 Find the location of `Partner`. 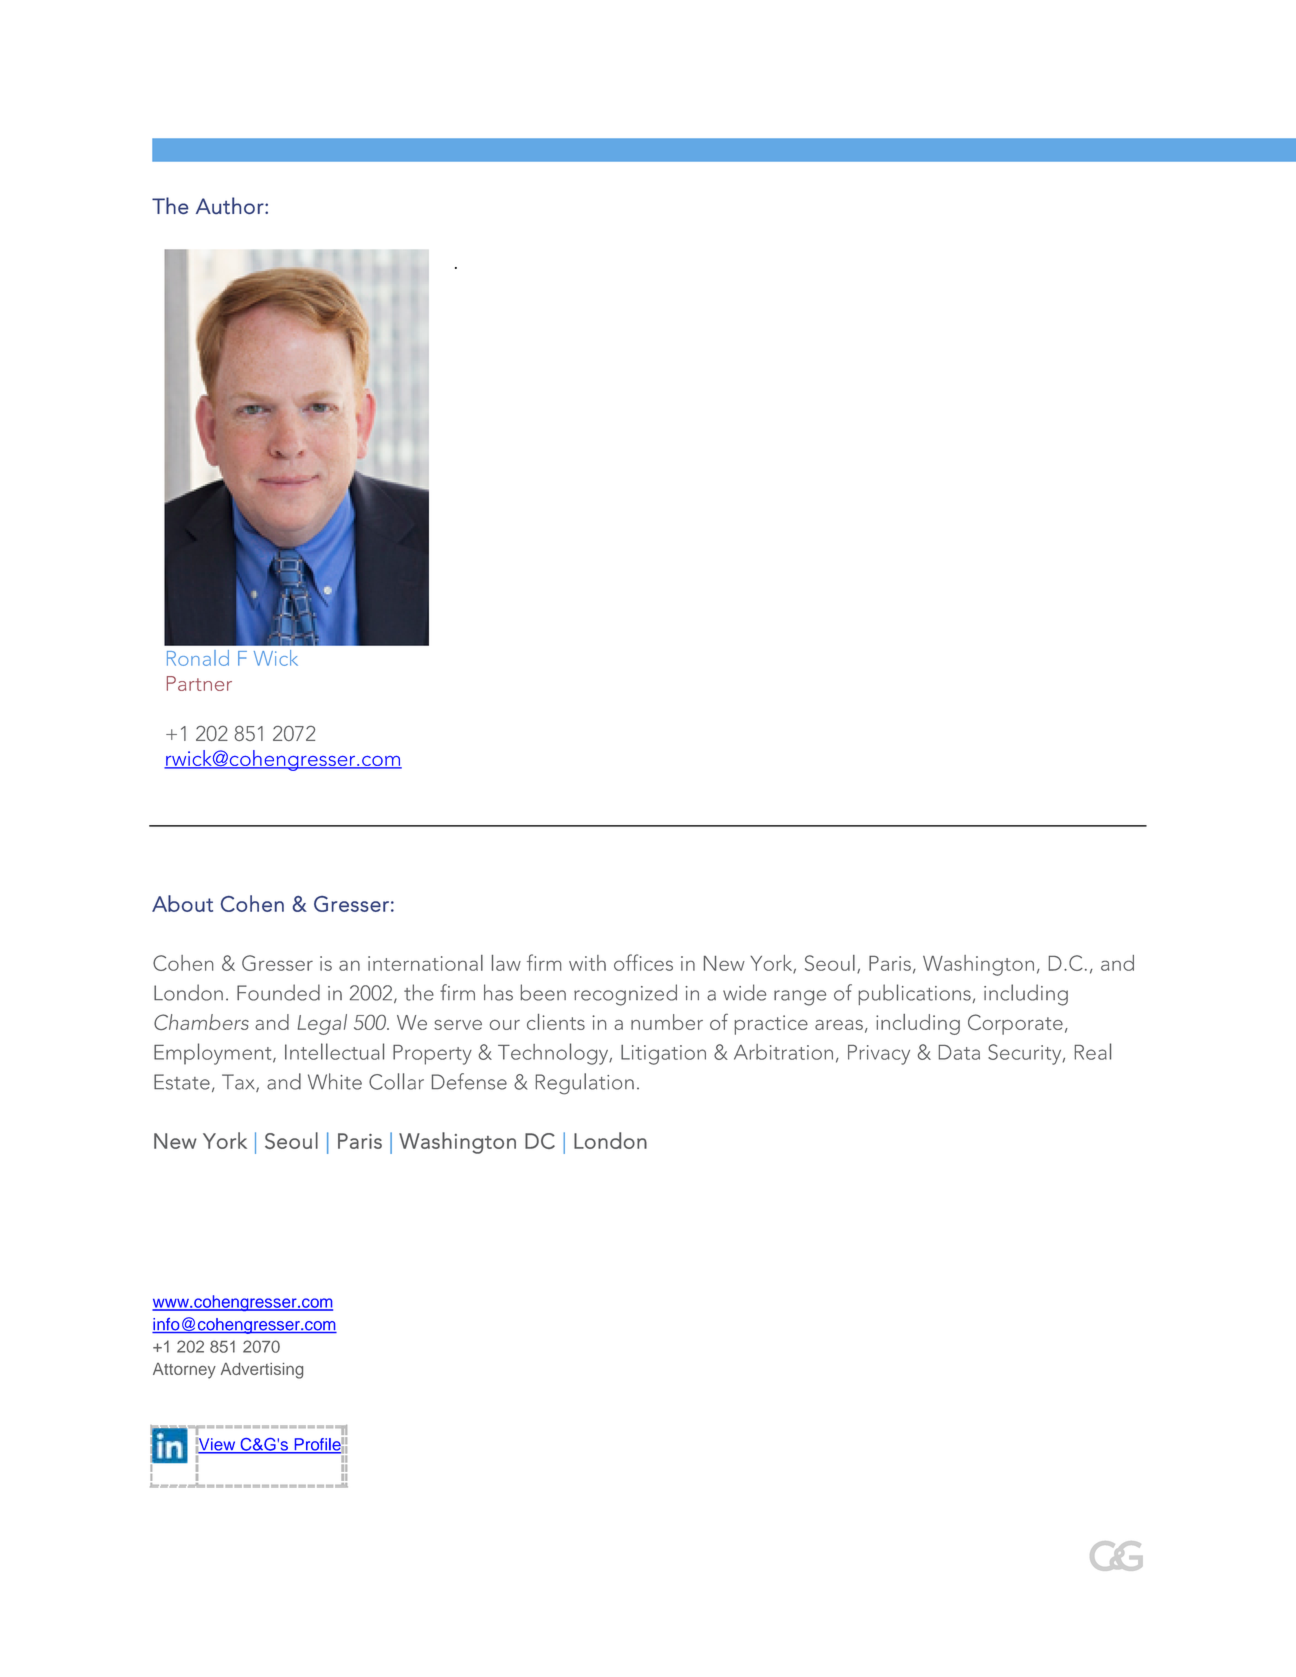

Partner is located at coordinates (199, 683).
